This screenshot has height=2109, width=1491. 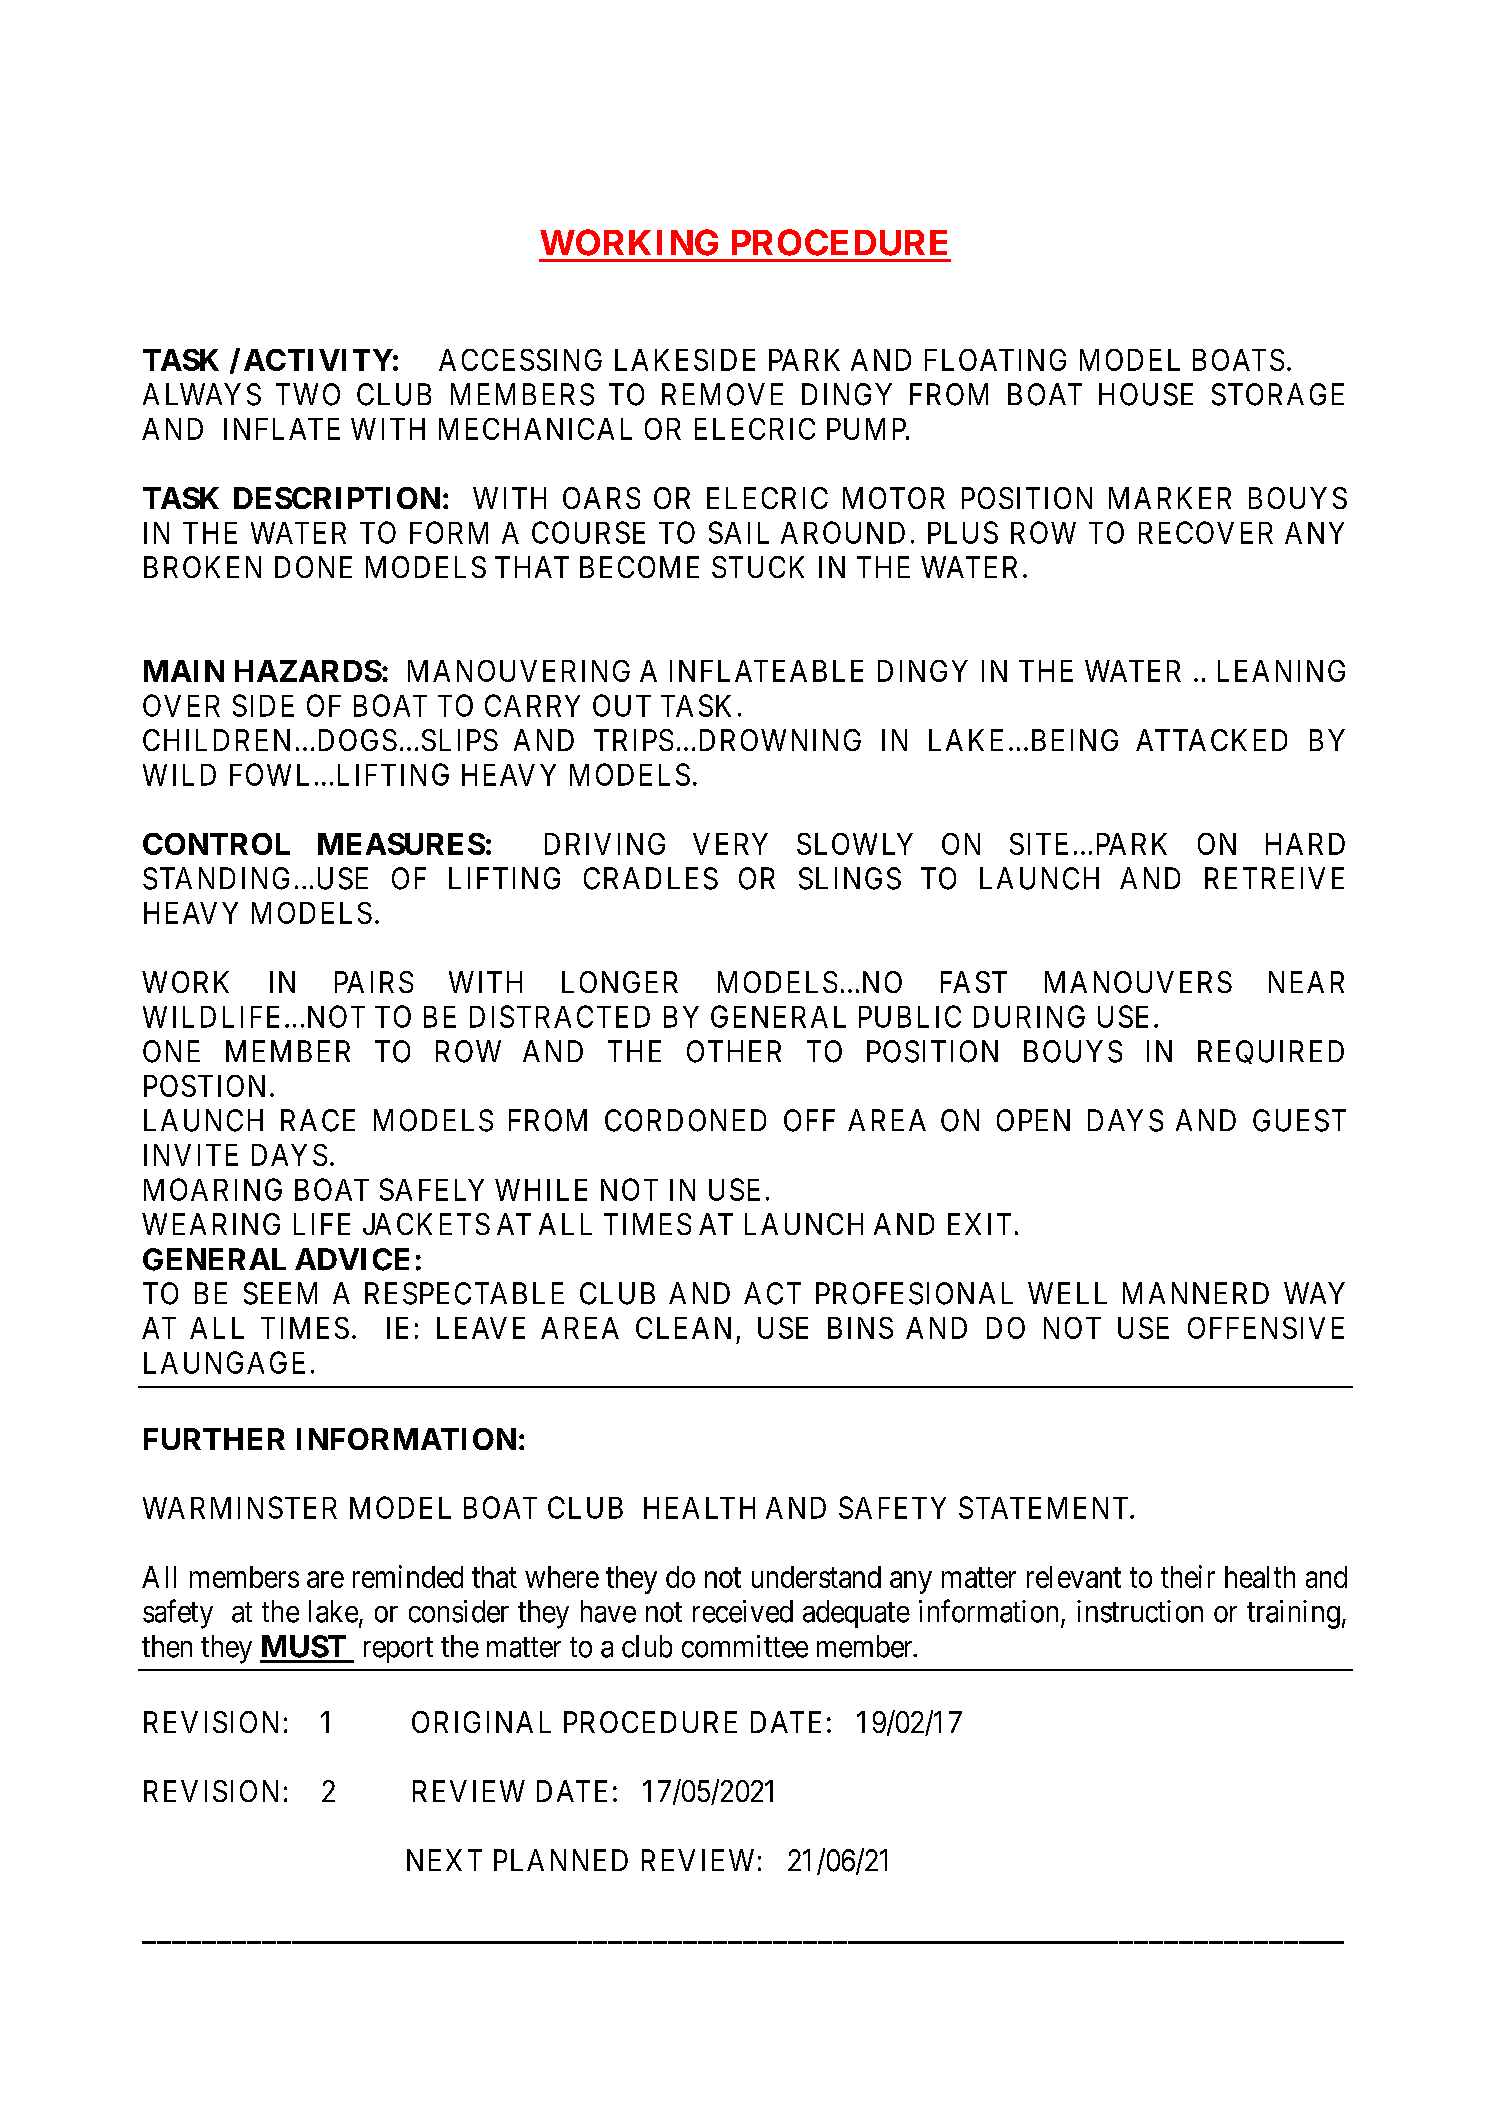 I want to click on SEEM, so click(x=280, y=1293).
